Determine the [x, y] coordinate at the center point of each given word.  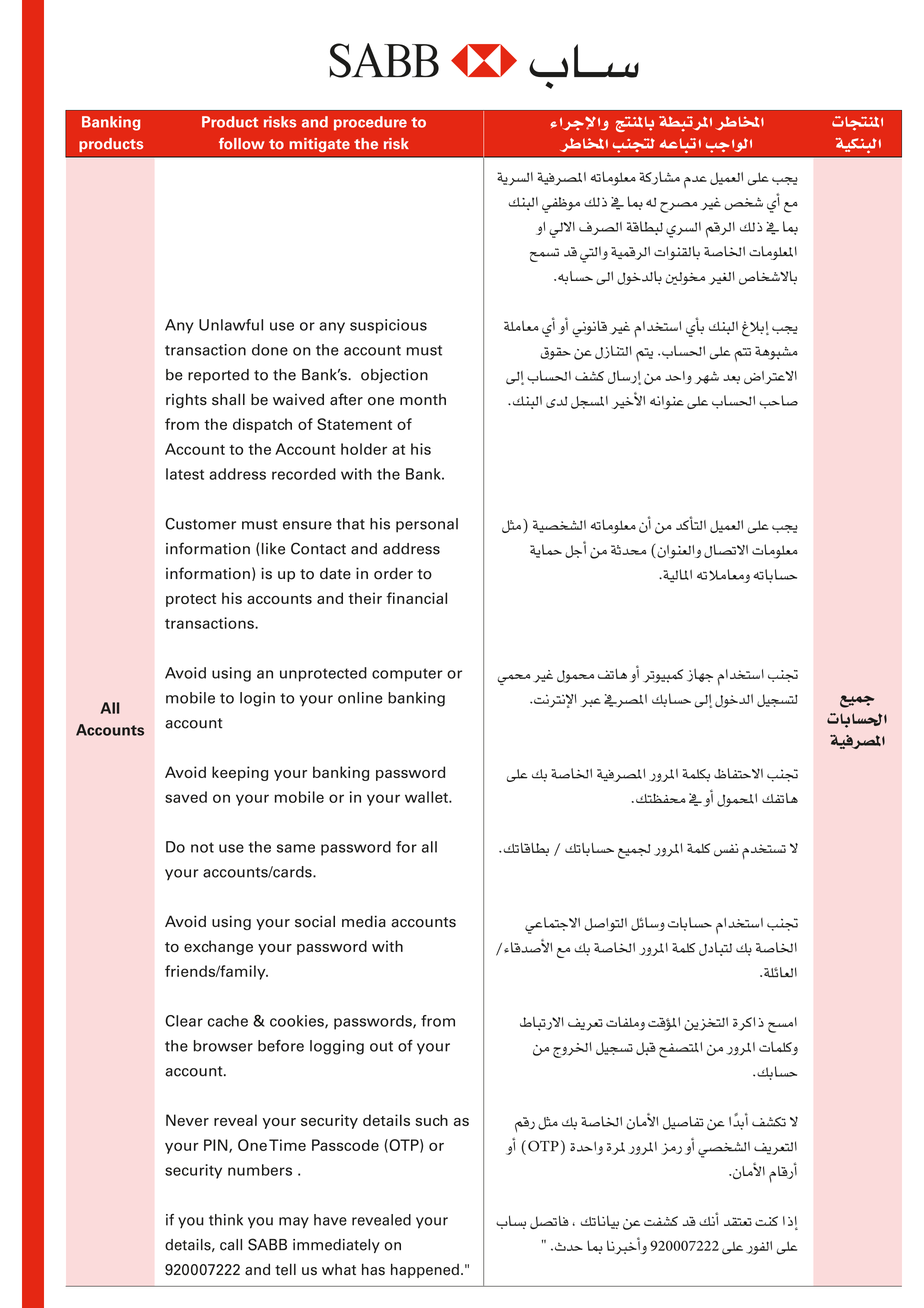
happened [425, 1270]
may [294, 1223]
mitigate [319, 145]
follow [242, 143]
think [226, 1220]
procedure [370, 123]
